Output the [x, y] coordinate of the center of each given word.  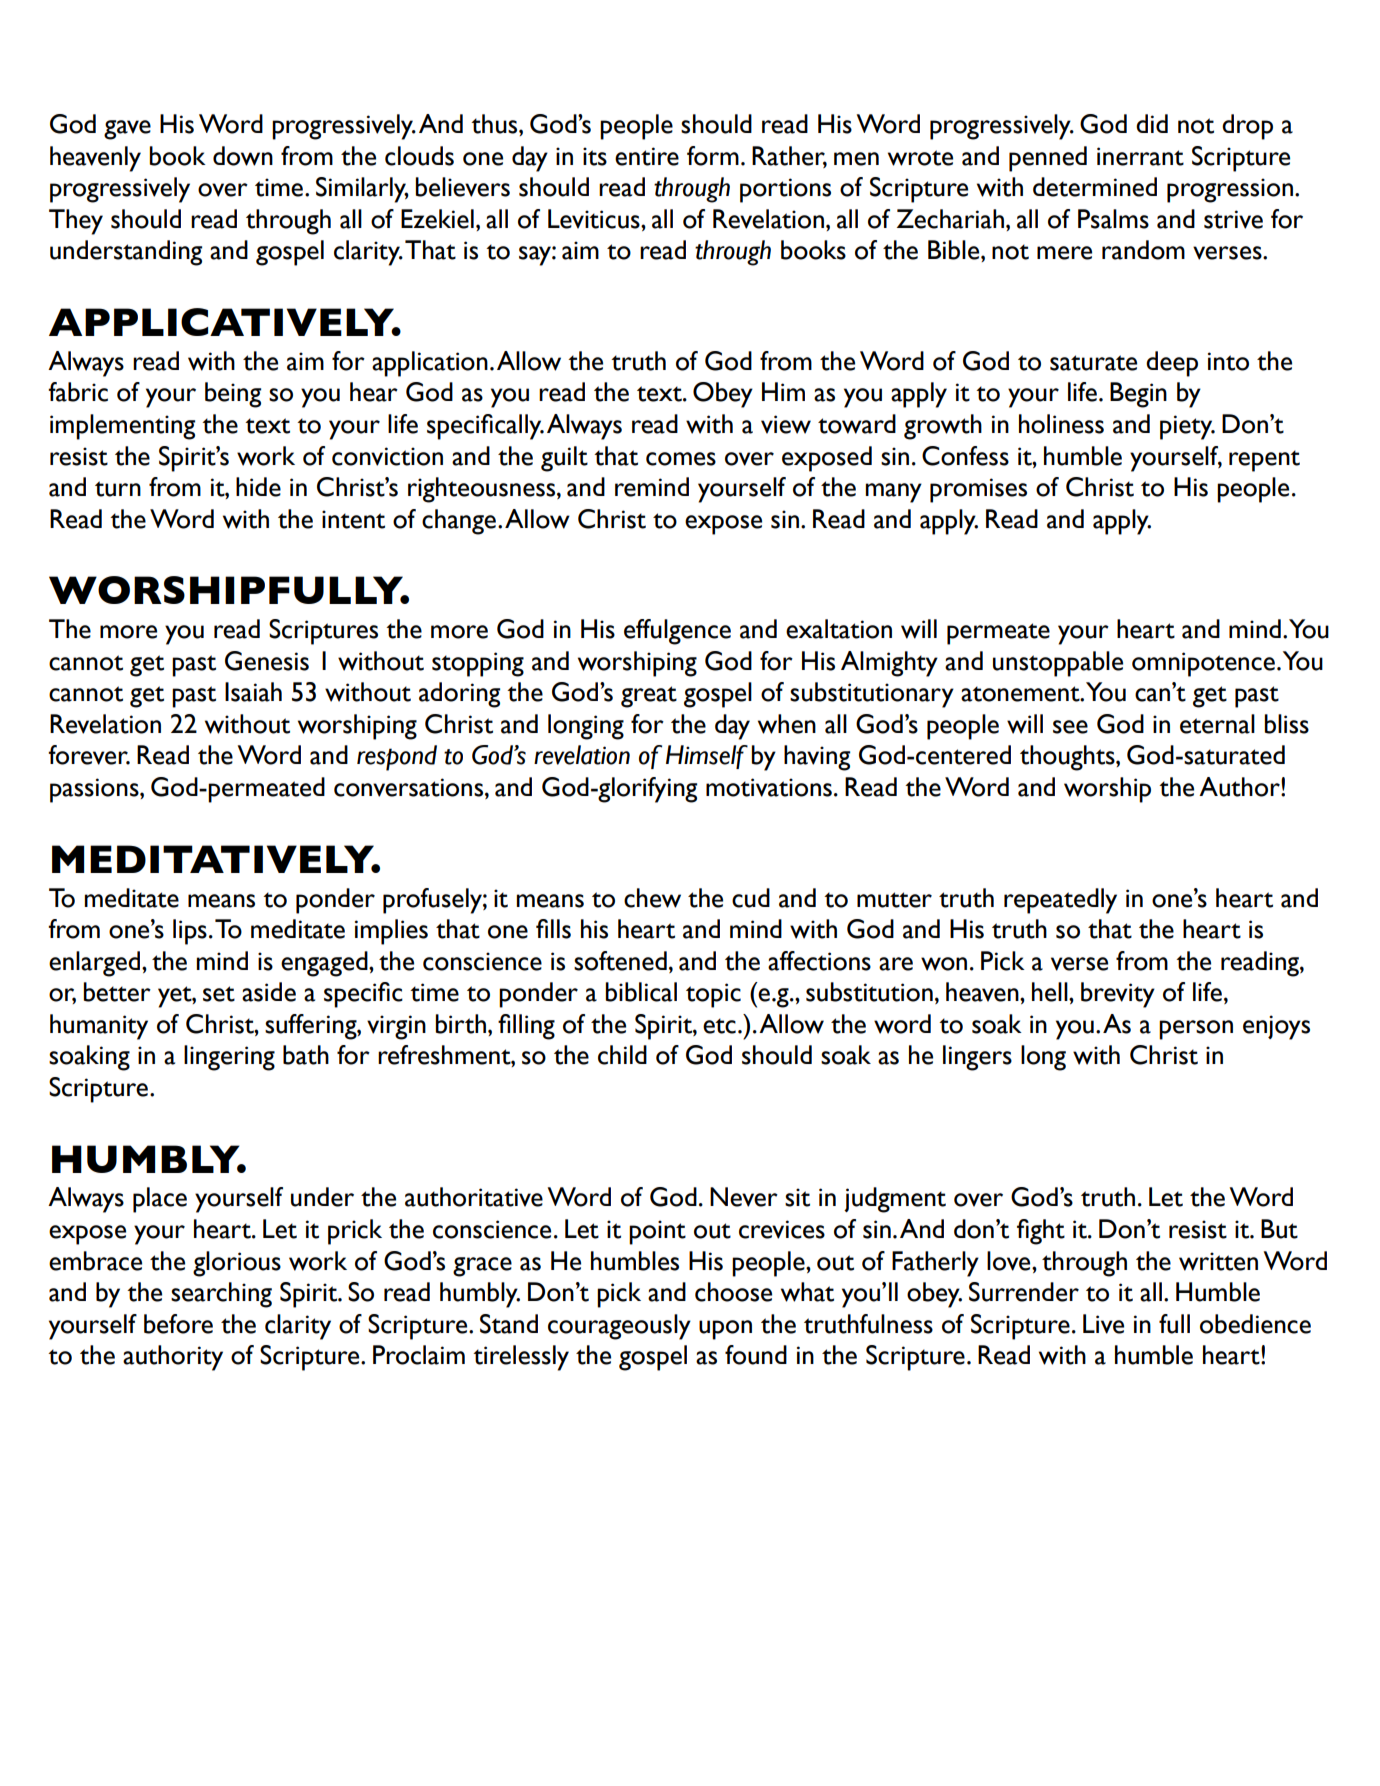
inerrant [1140, 156]
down [243, 156]
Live [1103, 1324]
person [1196, 1030]
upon [725, 1330]
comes [681, 459]
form [713, 156]
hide [258, 487]
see [1070, 727]
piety [1187, 427]
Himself [707, 757]
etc [719, 1026]
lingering [229, 1058]
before [178, 1324]
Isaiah [253, 692]
